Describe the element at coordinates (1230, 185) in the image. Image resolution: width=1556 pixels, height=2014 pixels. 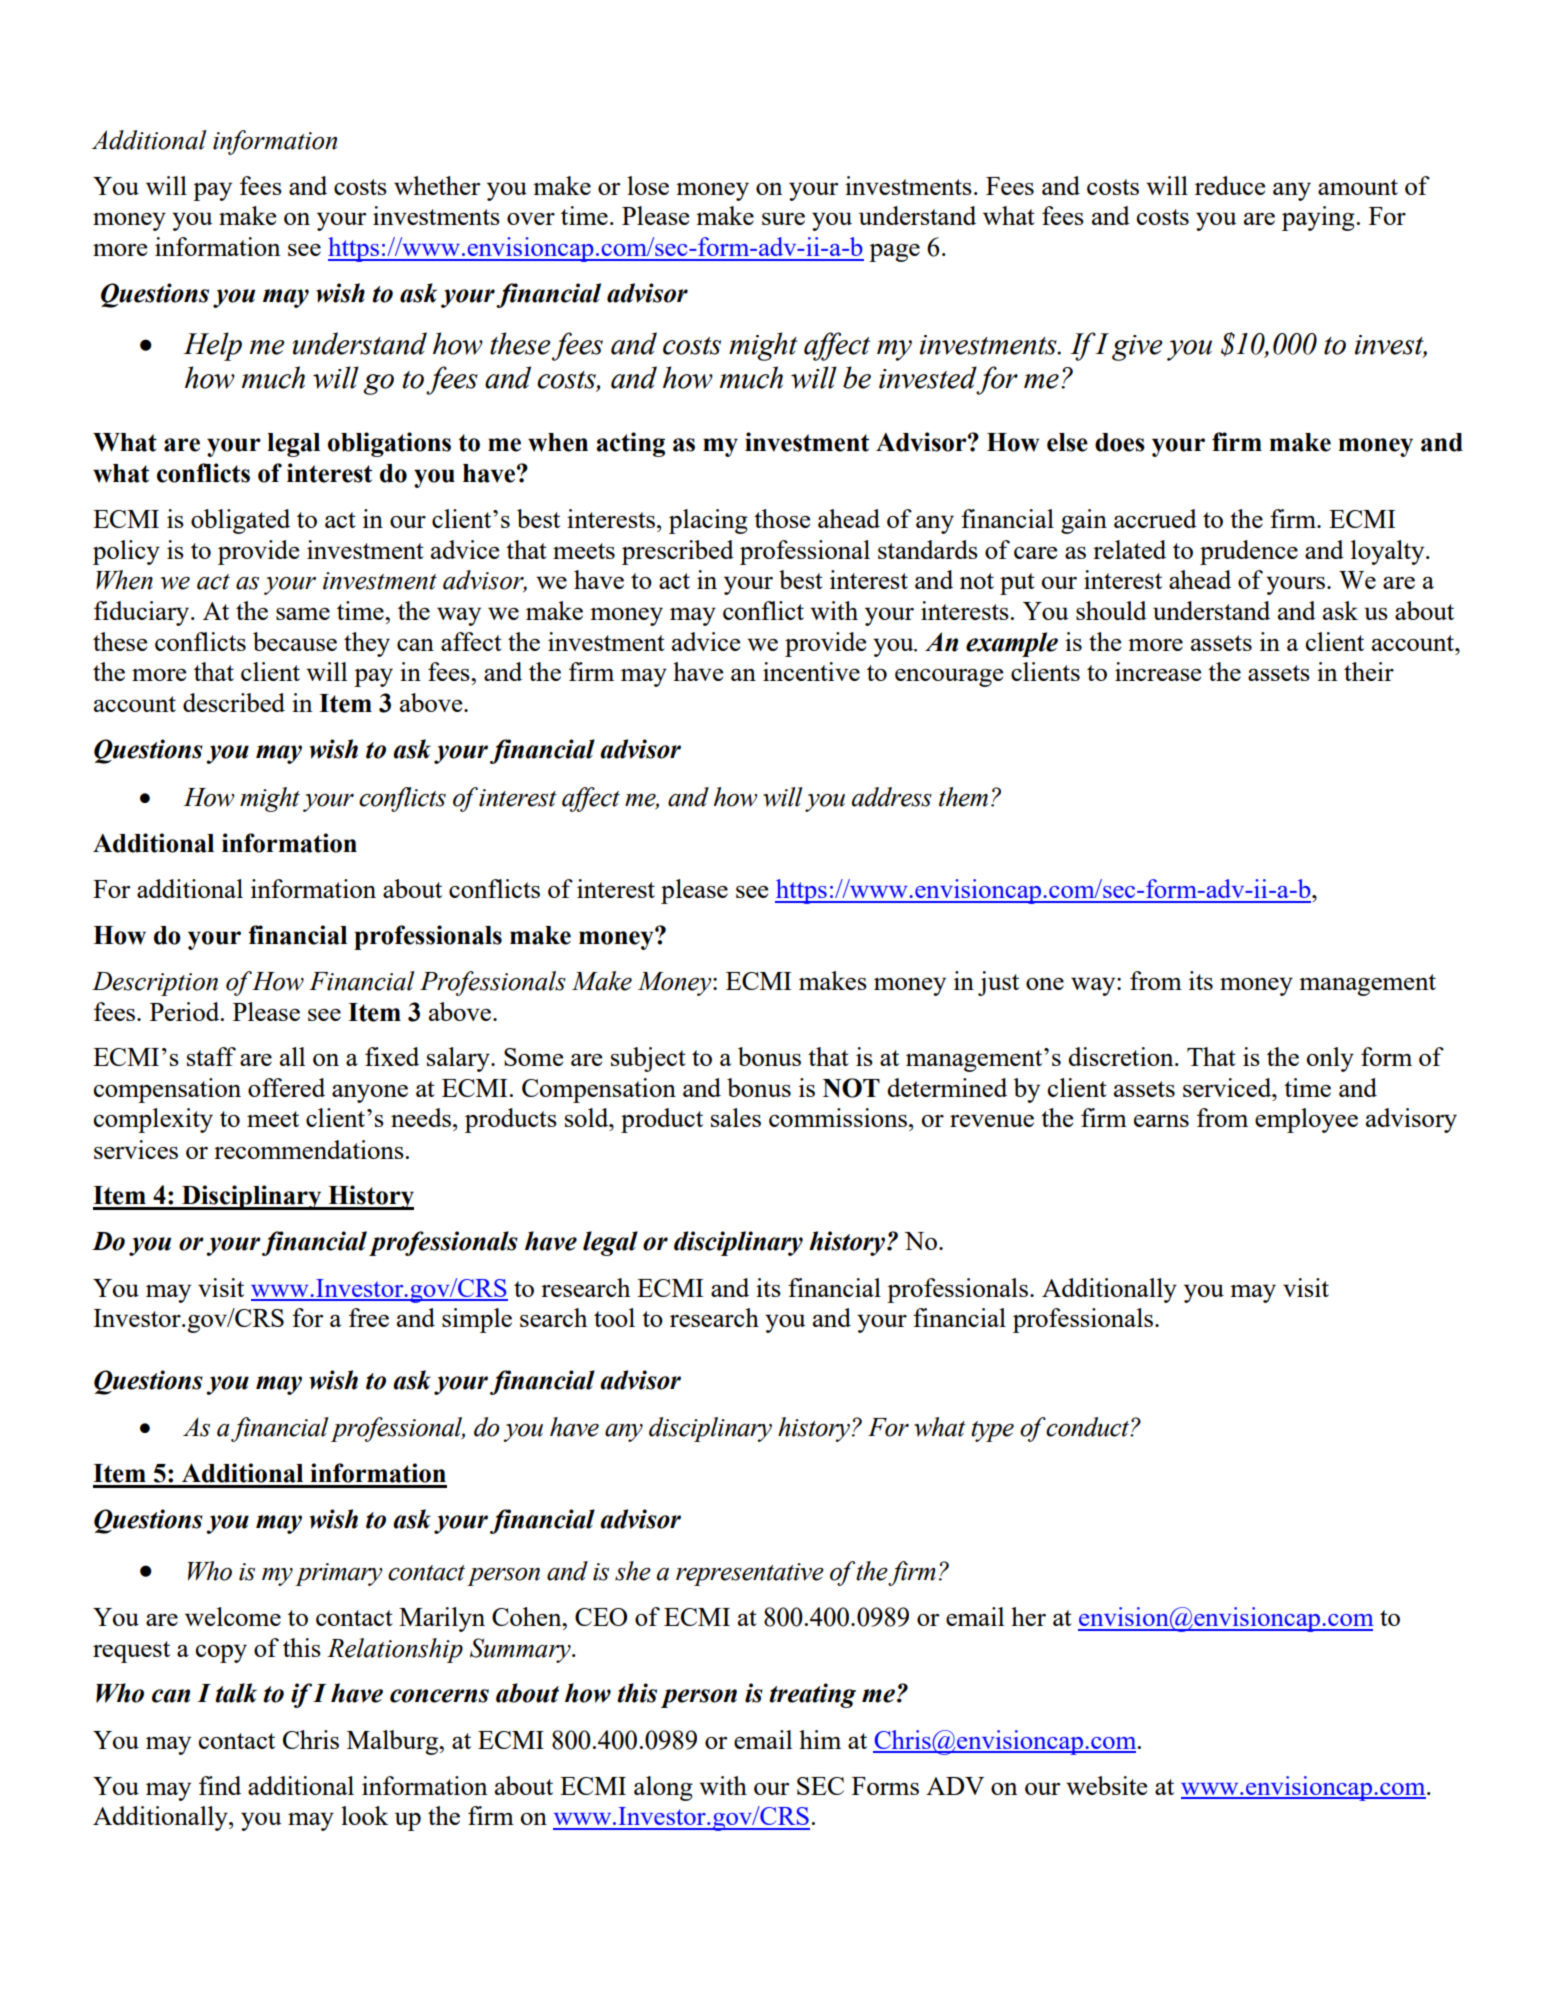
I see `reduce` at that location.
